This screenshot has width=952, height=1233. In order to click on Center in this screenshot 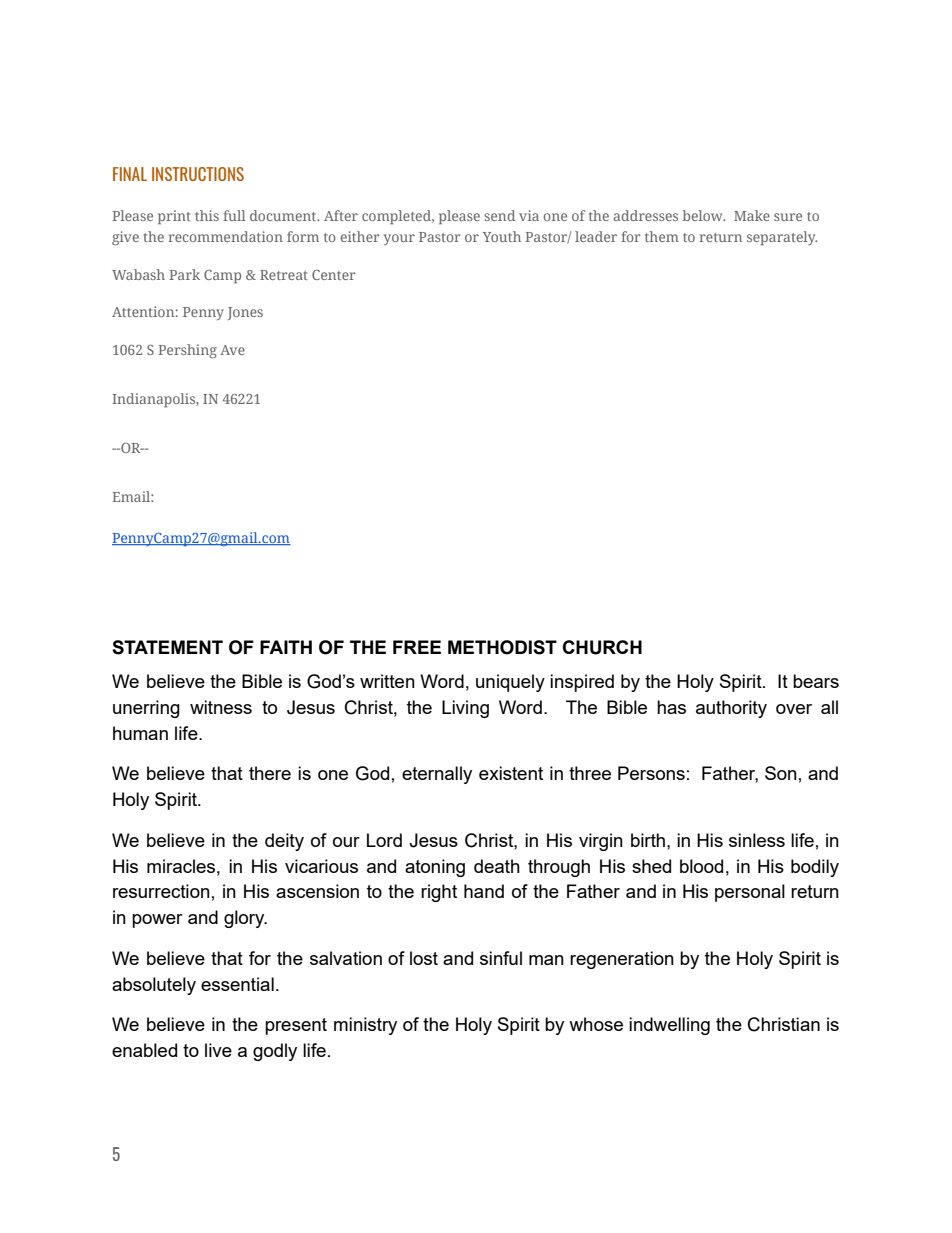, I will do `click(334, 275)`.
